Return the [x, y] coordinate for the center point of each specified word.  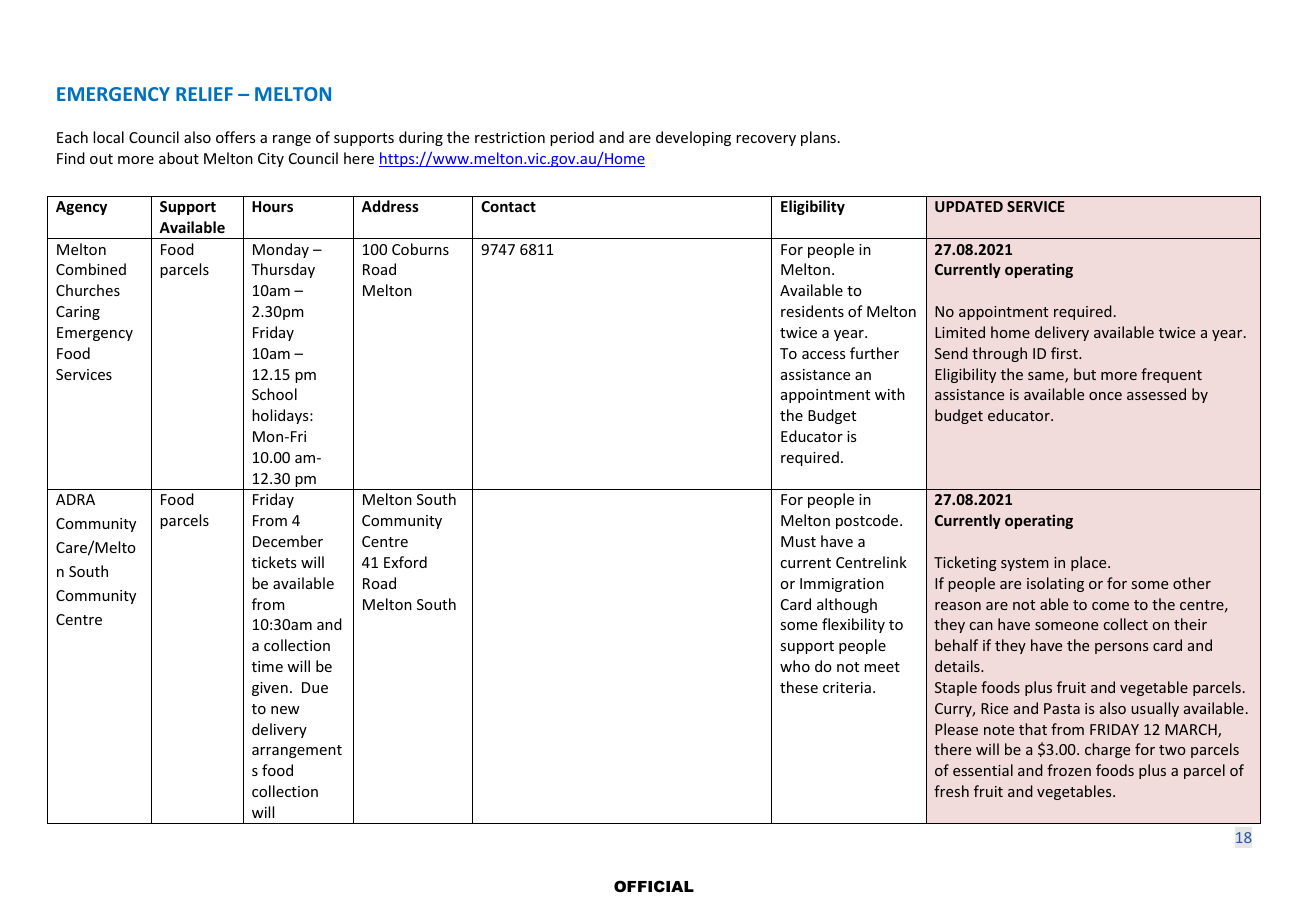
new [285, 710]
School [274, 394]
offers [235, 137]
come [1110, 606]
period [572, 138]
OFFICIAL [654, 886]
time [267, 666]
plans [818, 138]
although [847, 605]
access [823, 355]
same [1047, 377]
